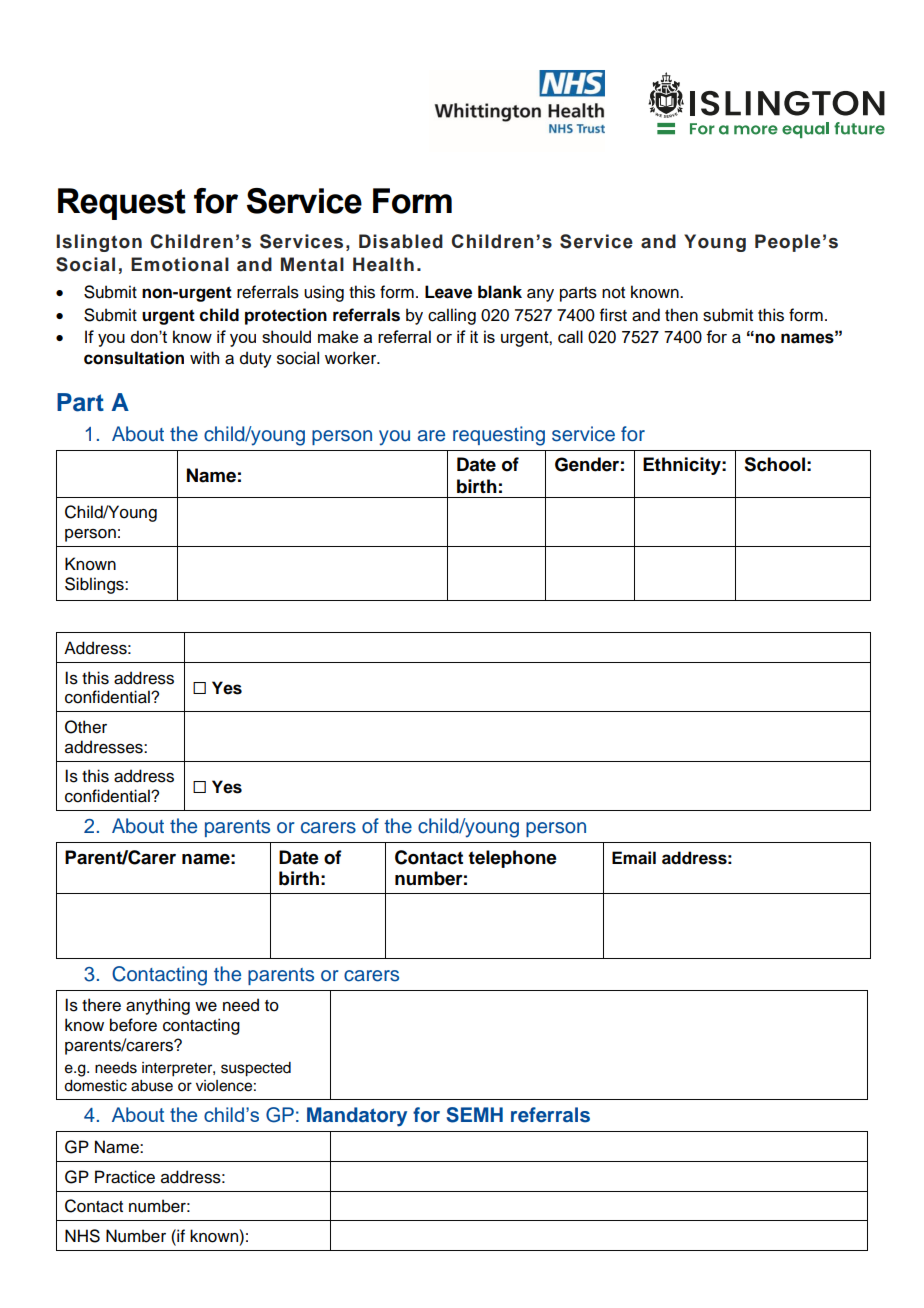  Describe the element at coordinates (681, 315) in the screenshot. I see `then` at that location.
